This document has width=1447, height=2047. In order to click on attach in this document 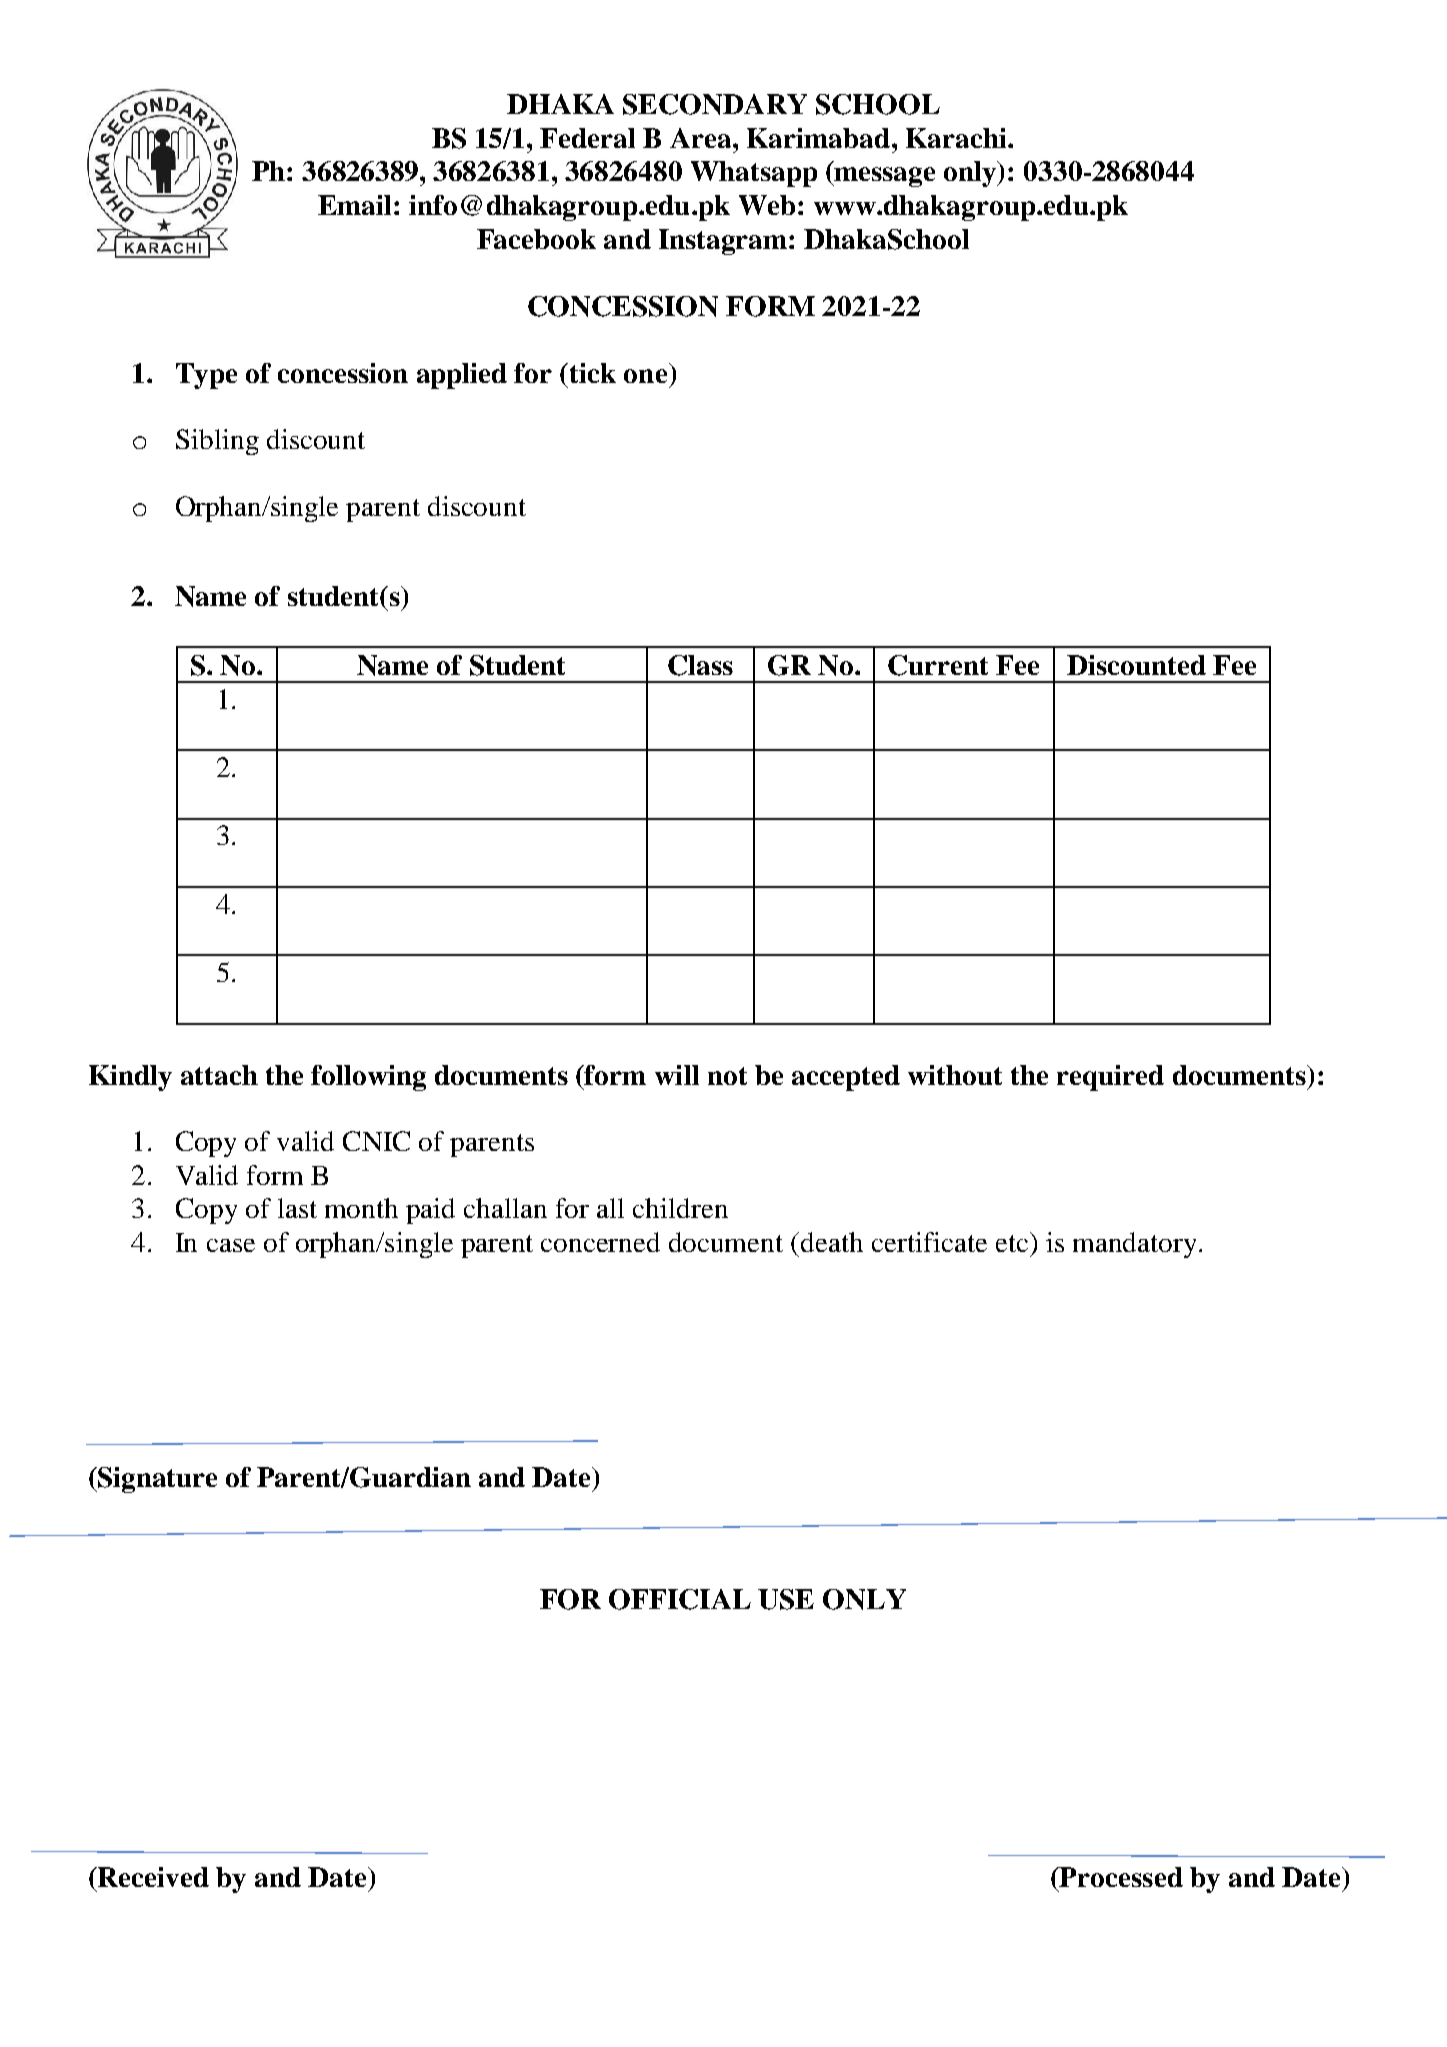, I will do `click(219, 1075)`.
